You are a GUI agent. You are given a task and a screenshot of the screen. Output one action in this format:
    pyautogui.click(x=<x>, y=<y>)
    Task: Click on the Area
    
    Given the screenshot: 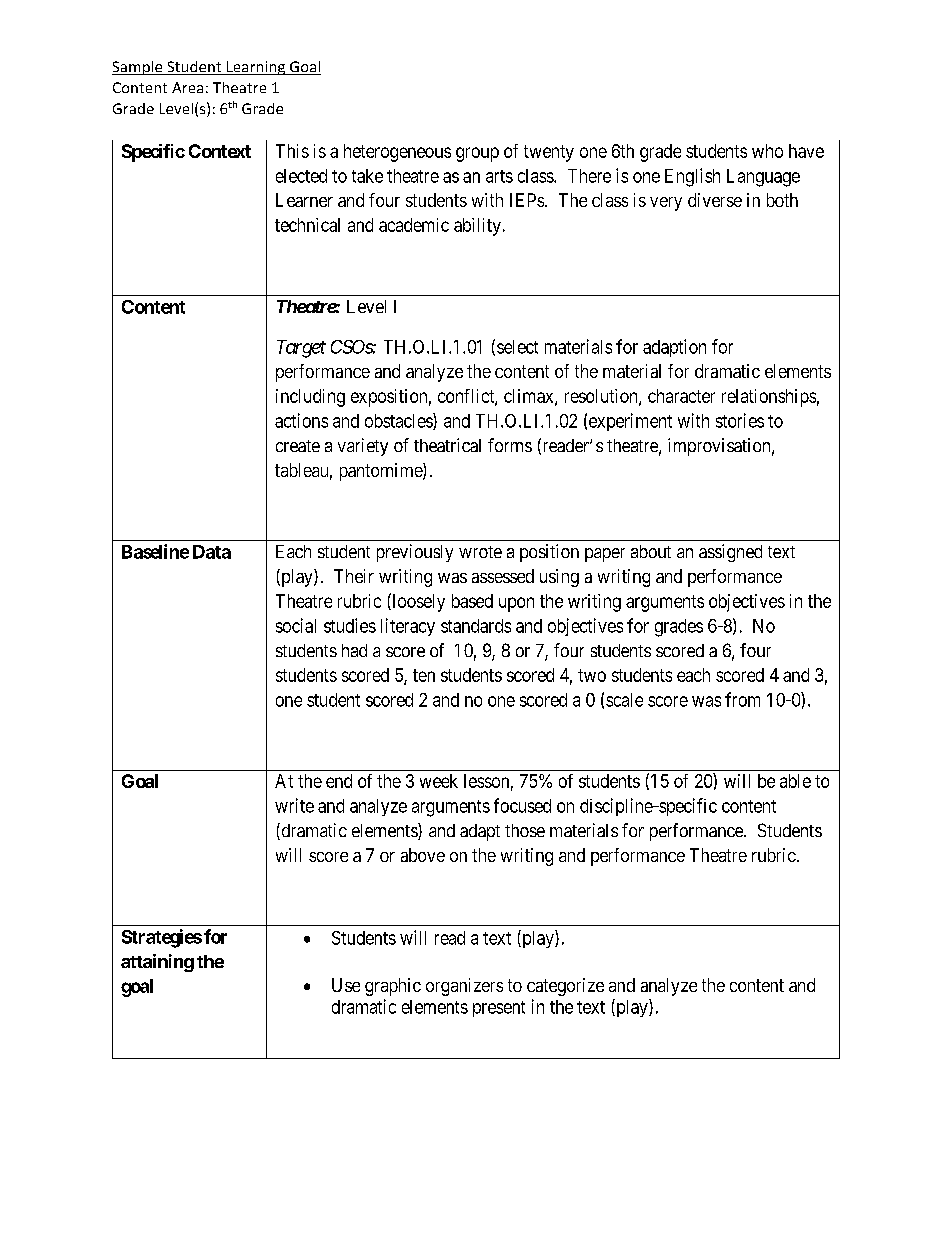 What is the action you would take?
    pyautogui.click(x=187, y=87)
